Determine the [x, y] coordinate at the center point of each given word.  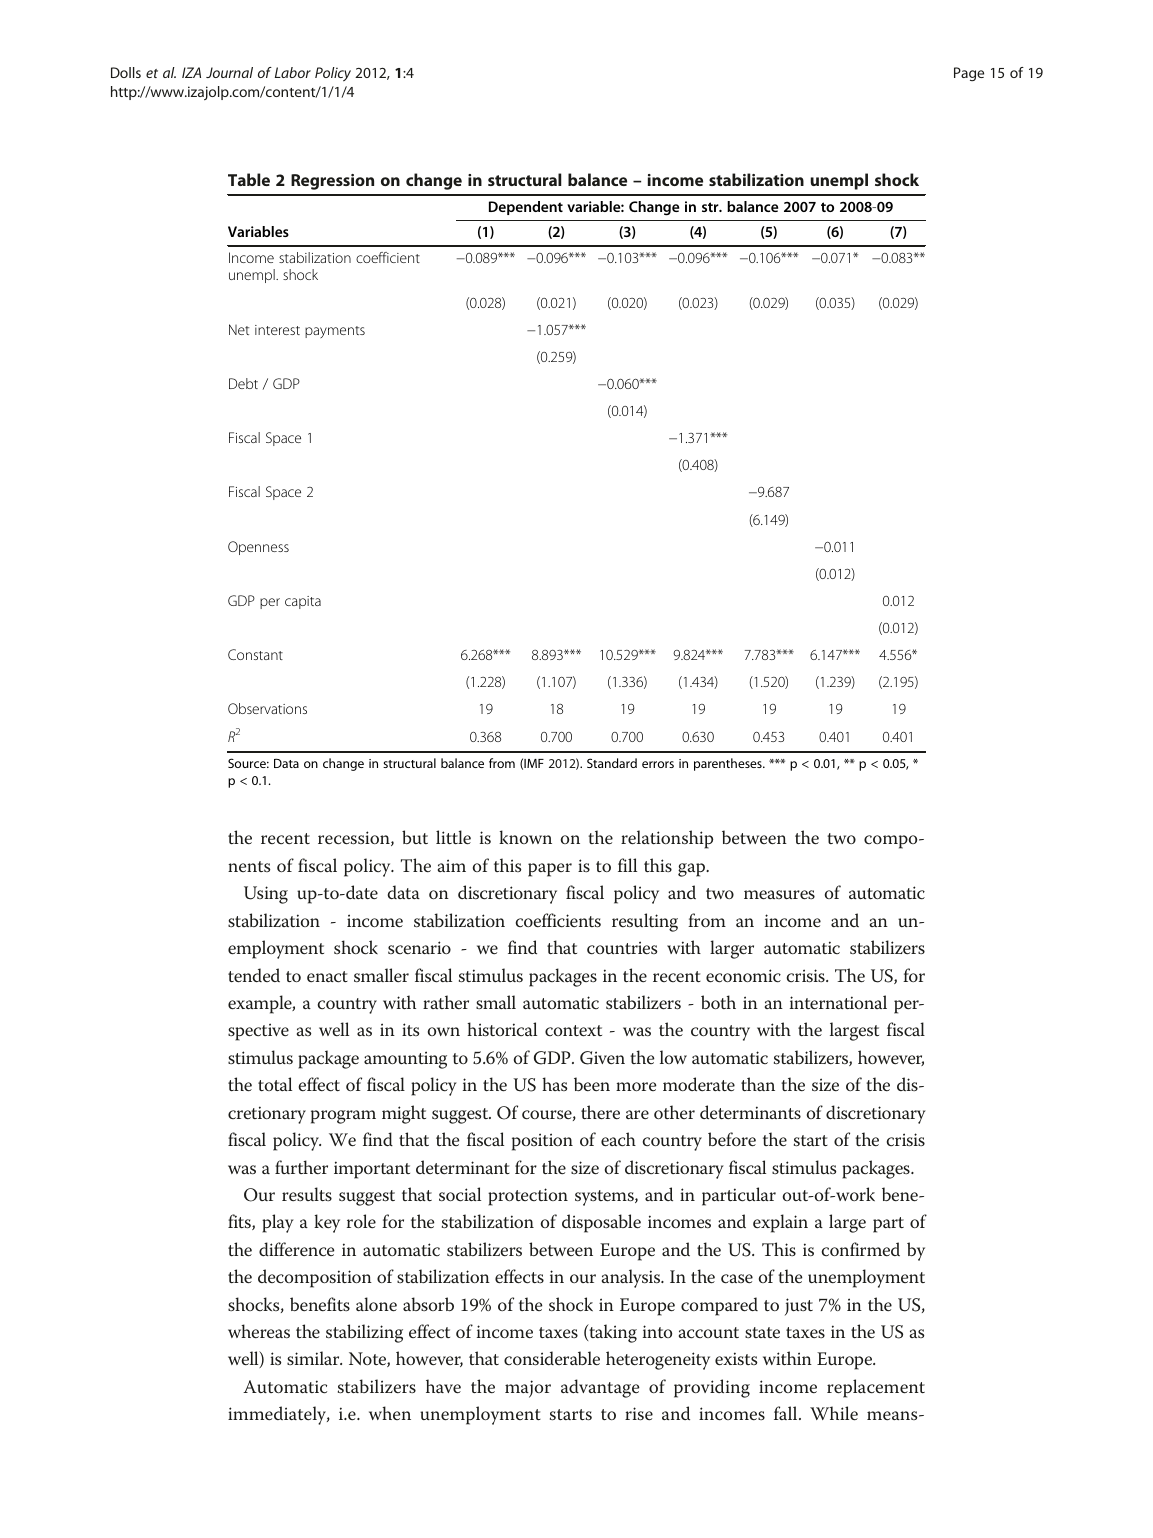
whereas [259, 1331]
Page [969, 74]
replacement [876, 1388]
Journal [229, 72]
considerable [552, 1358]
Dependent [526, 208]
